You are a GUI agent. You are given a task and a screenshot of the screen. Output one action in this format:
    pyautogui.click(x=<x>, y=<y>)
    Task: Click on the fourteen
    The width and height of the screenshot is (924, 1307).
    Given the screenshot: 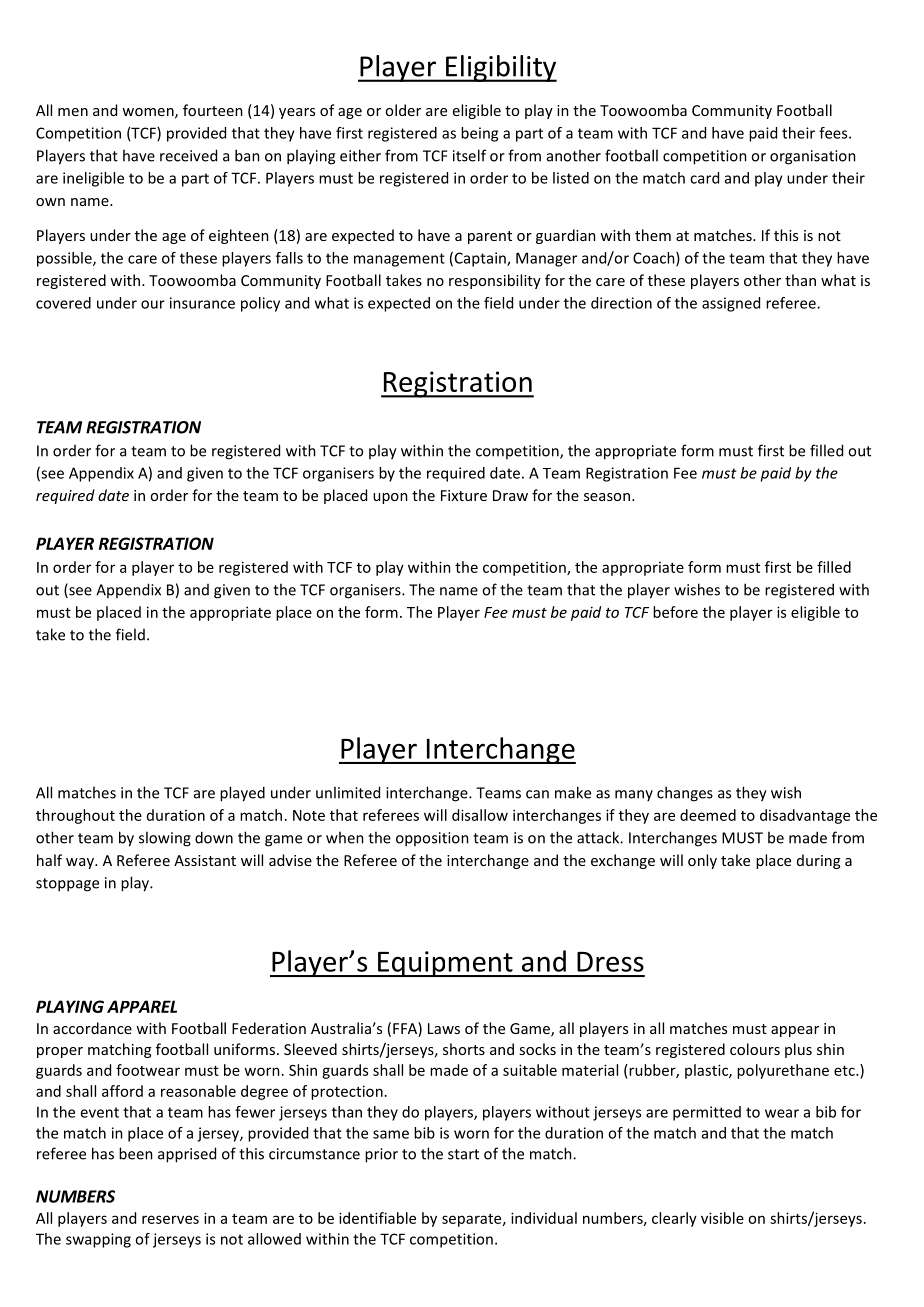 What is the action you would take?
    pyautogui.click(x=213, y=110)
